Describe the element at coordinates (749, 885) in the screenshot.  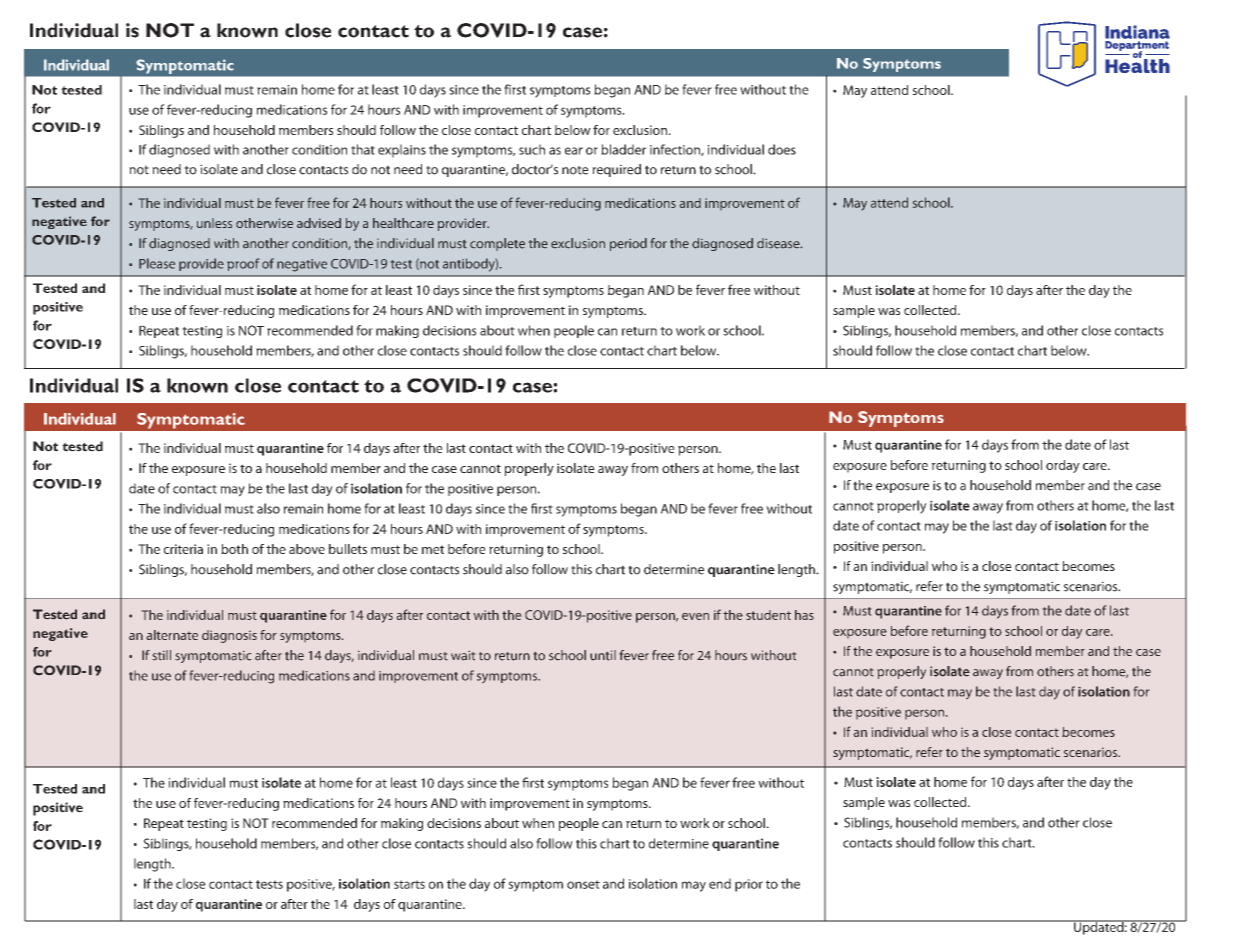
I see `prior` at that location.
